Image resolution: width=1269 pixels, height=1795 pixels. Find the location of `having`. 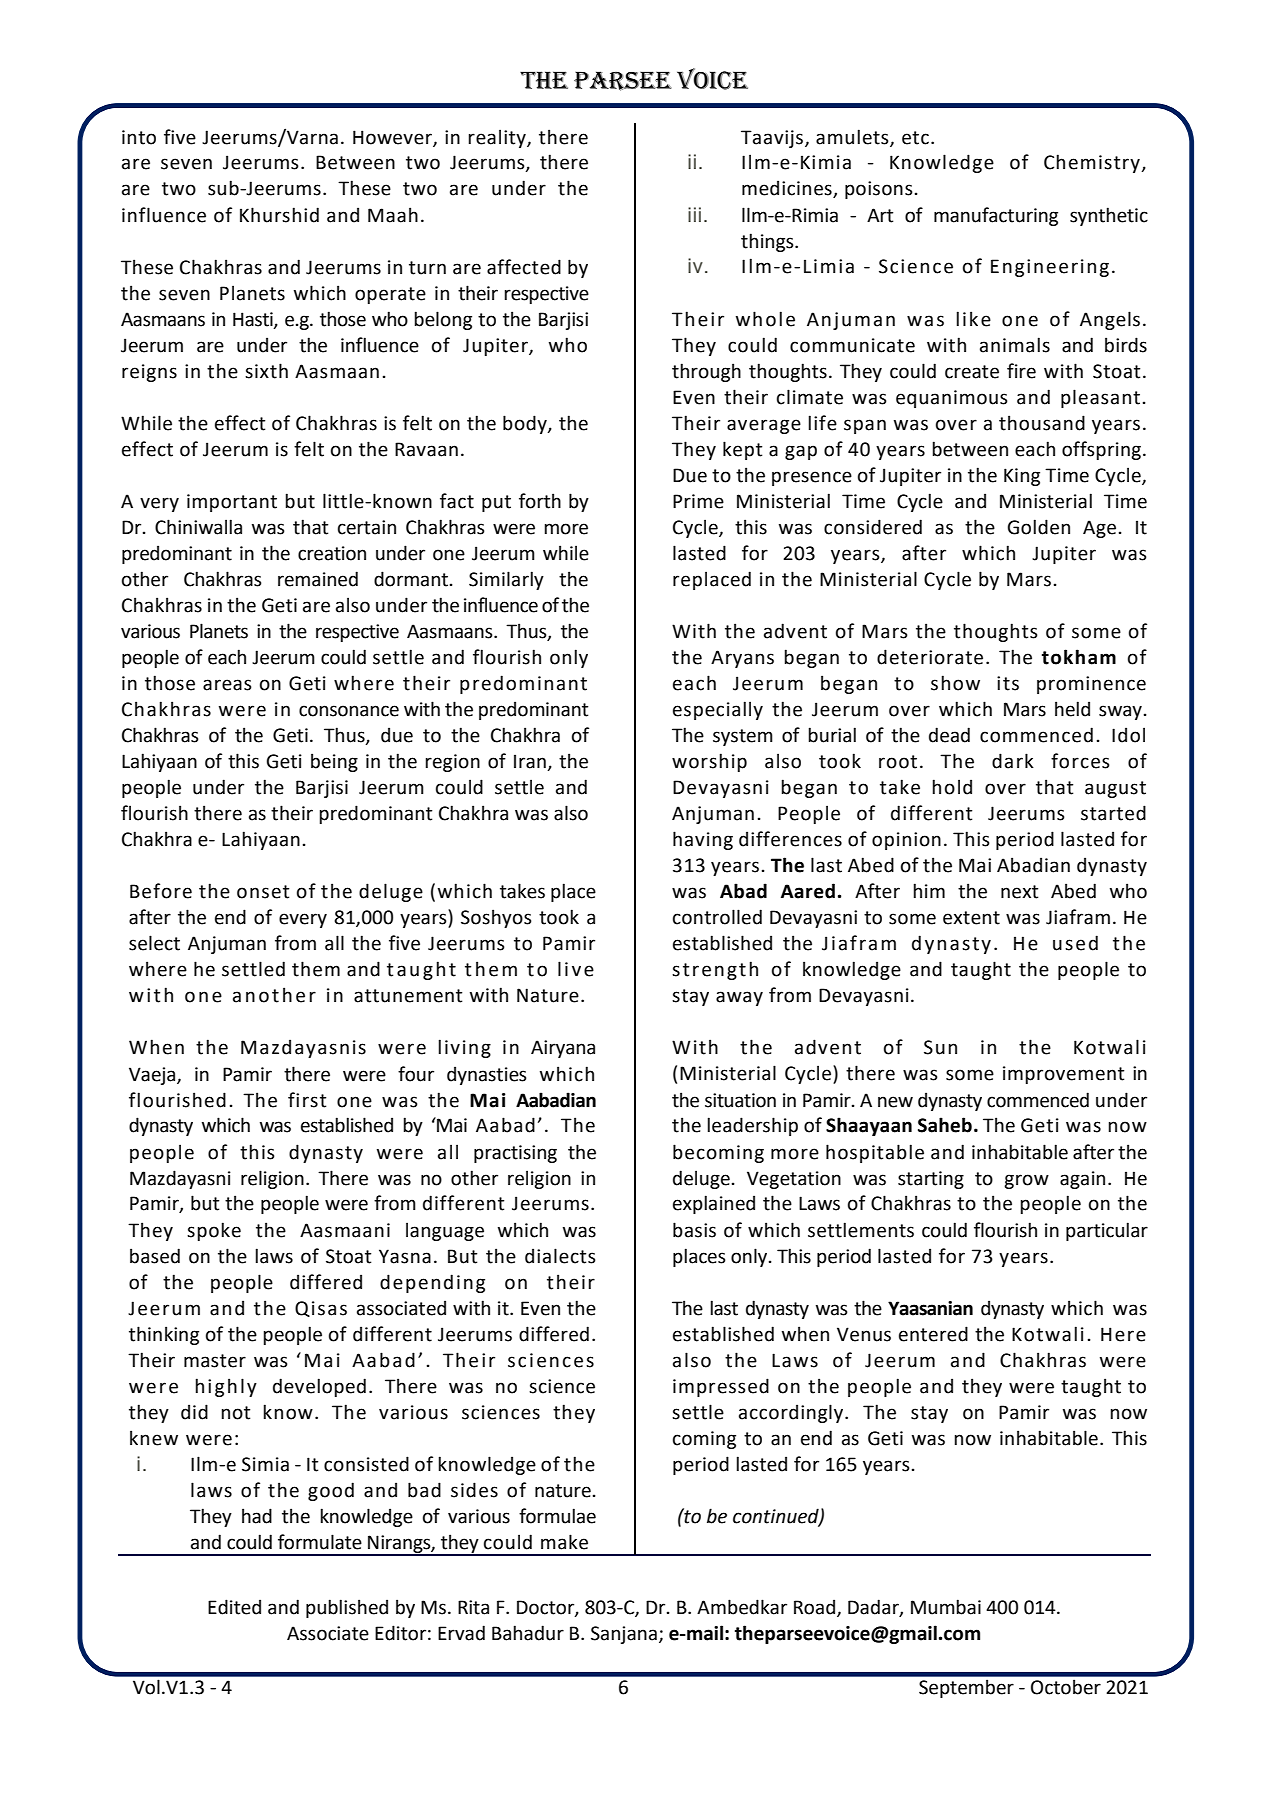

having is located at coordinates (703, 840).
